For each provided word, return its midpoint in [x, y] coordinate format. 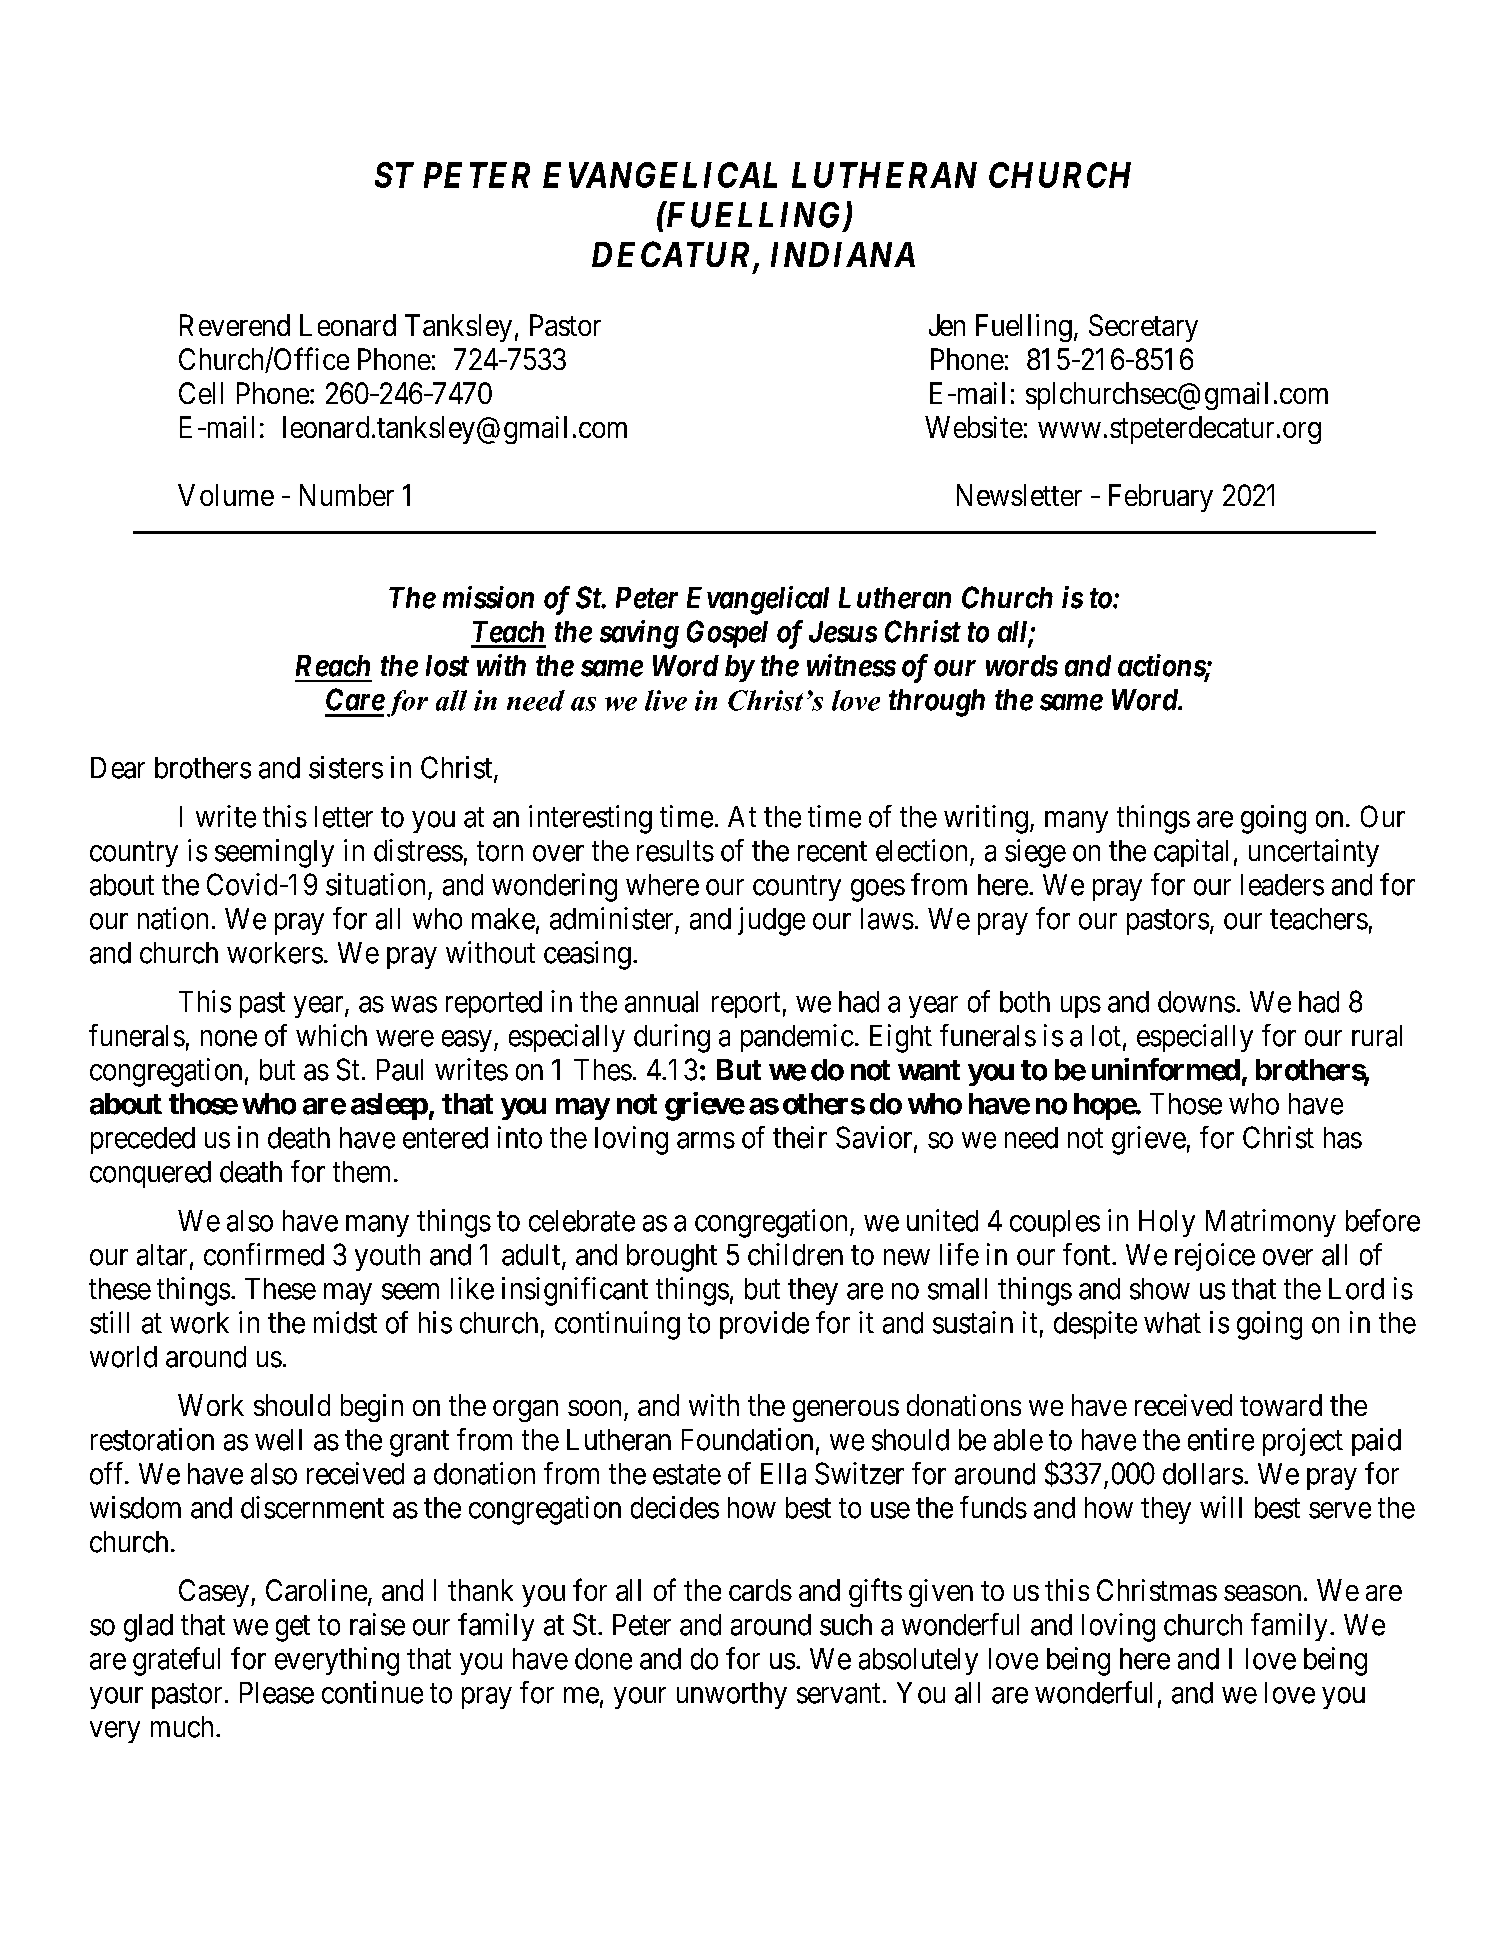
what [1172, 1323]
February [1161, 498]
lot [1106, 1036]
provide [764, 1325]
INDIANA [843, 254]
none [229, 1038]
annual [661, 1002]
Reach [333, 666]
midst [345, 1322]
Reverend [235, 325]
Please [277, 1693]
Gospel [727, 634]
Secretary [1143, 328]
